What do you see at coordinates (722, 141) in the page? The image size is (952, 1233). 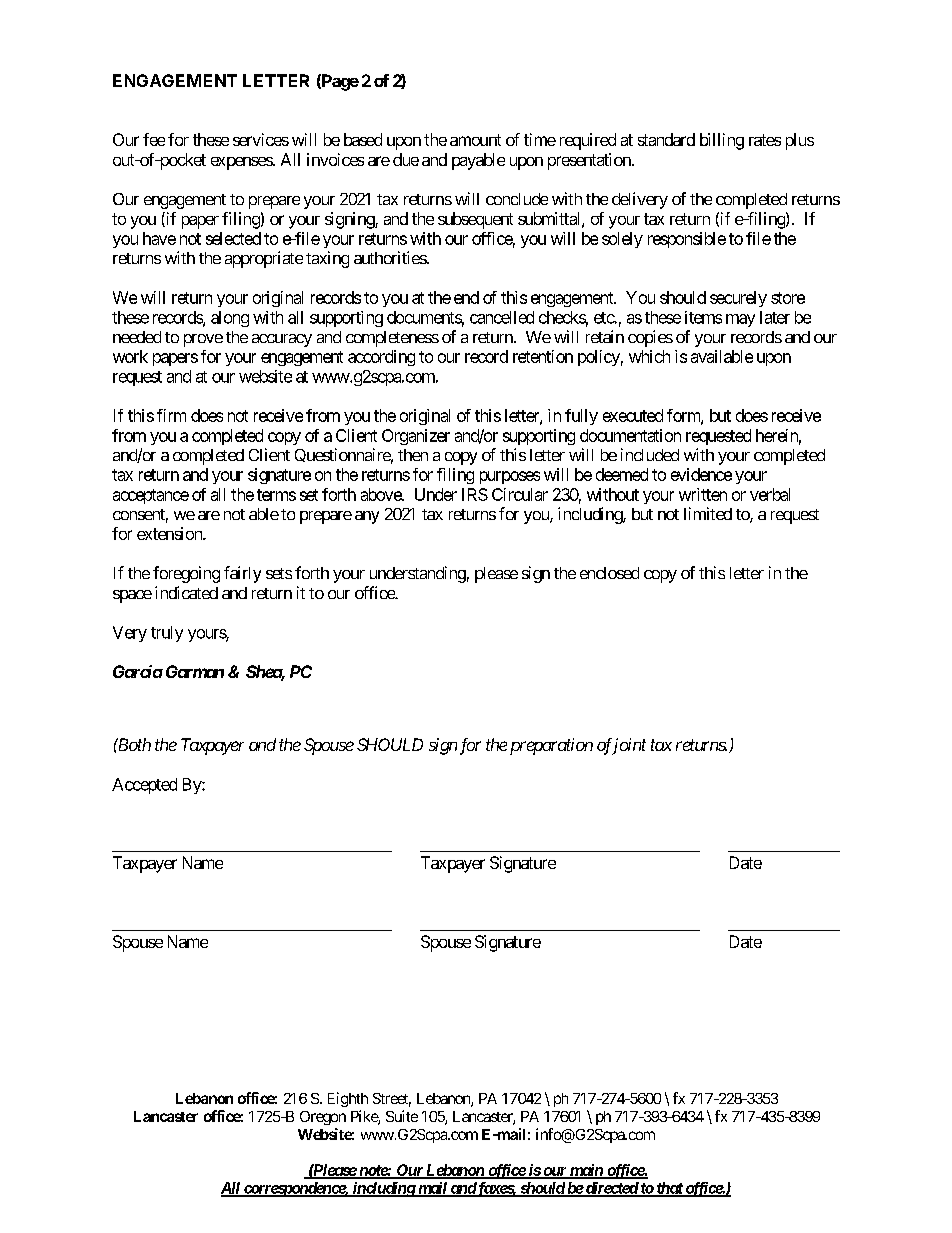 I see `billing` at bounding box center [722, 141].
